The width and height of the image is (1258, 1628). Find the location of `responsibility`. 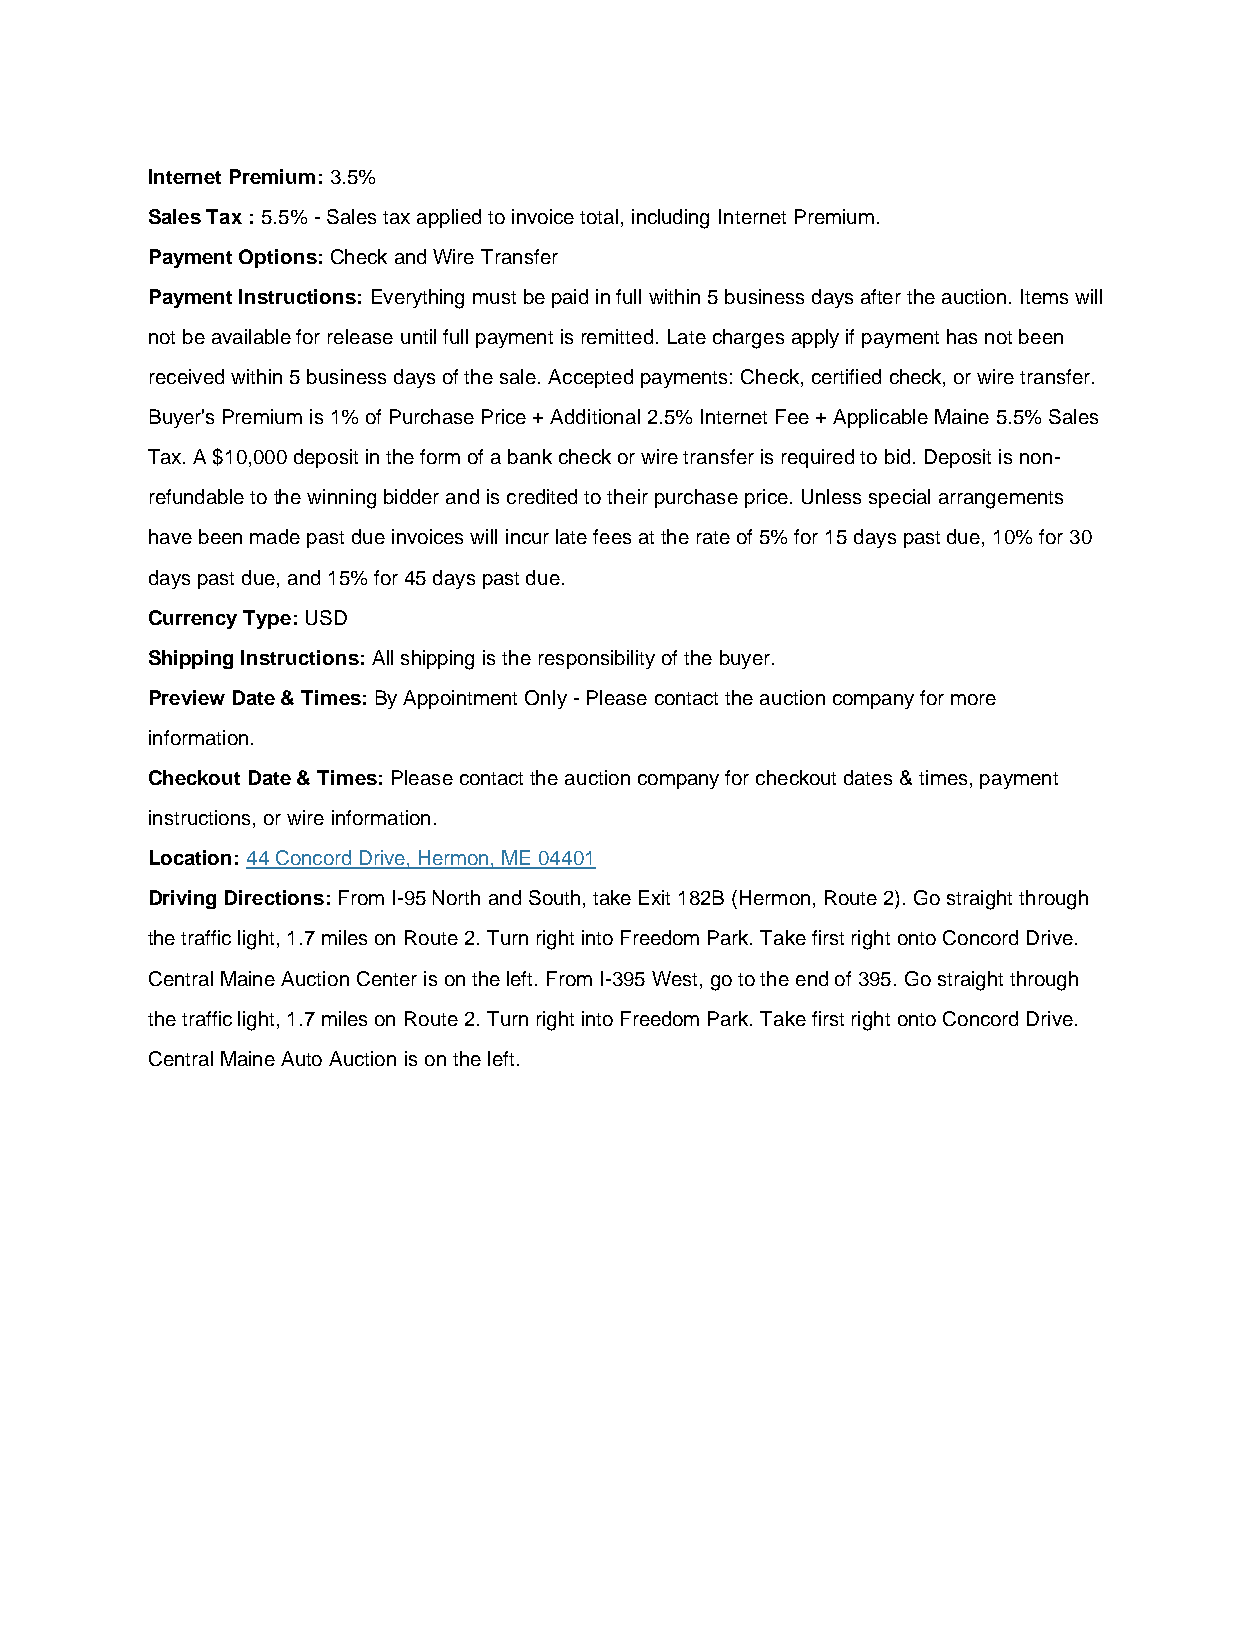

responsibility is located at coordinates (597, 659).
